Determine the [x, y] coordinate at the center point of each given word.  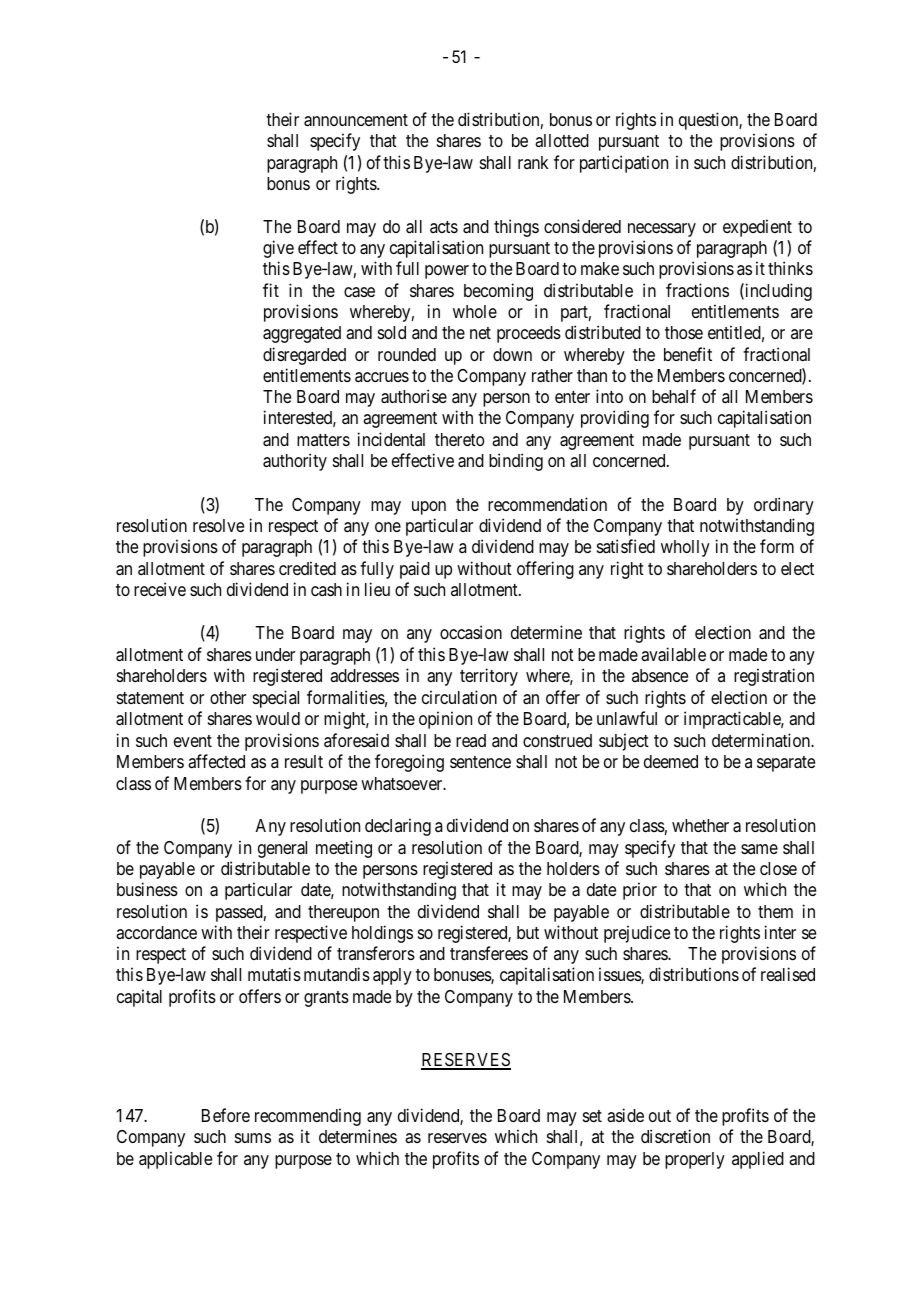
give [278, 249]
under [275, 654]
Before [226, 1115]
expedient [757, 228]
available [673, 654]
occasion [471, 632]
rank [533, 162]
